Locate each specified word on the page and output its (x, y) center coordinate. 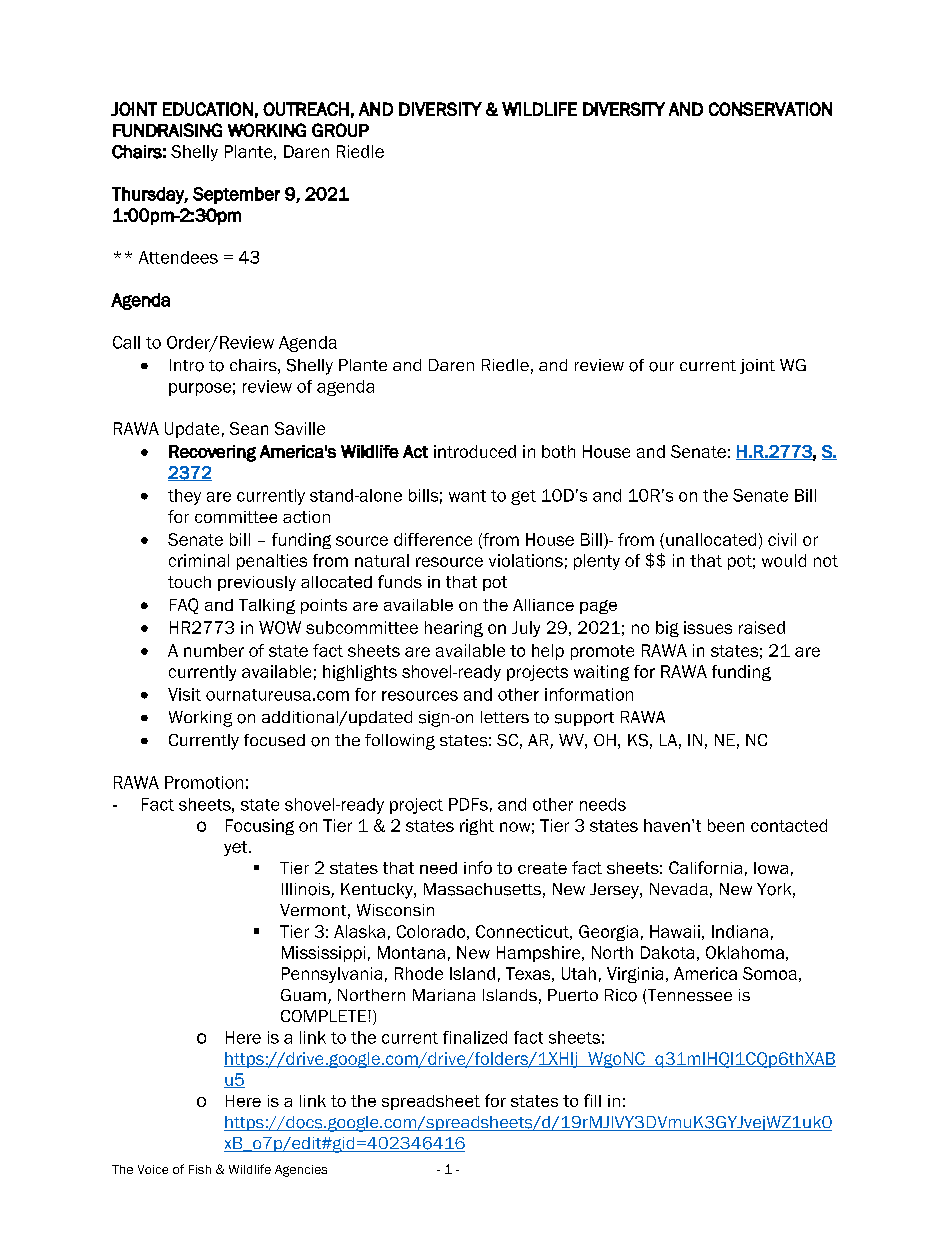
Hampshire (540, 954)
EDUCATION (208, 109)
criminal (199, 560)
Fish (200, 1169)
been (726, 825)
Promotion (204, 782)
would (784, 560)
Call (126, 342)
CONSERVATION (770, 109)
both (558, 451)
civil (782, 539)
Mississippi (323, 954)
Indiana (740, 931)
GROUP (340, 130)
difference (433, 539)
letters (505, 717)
